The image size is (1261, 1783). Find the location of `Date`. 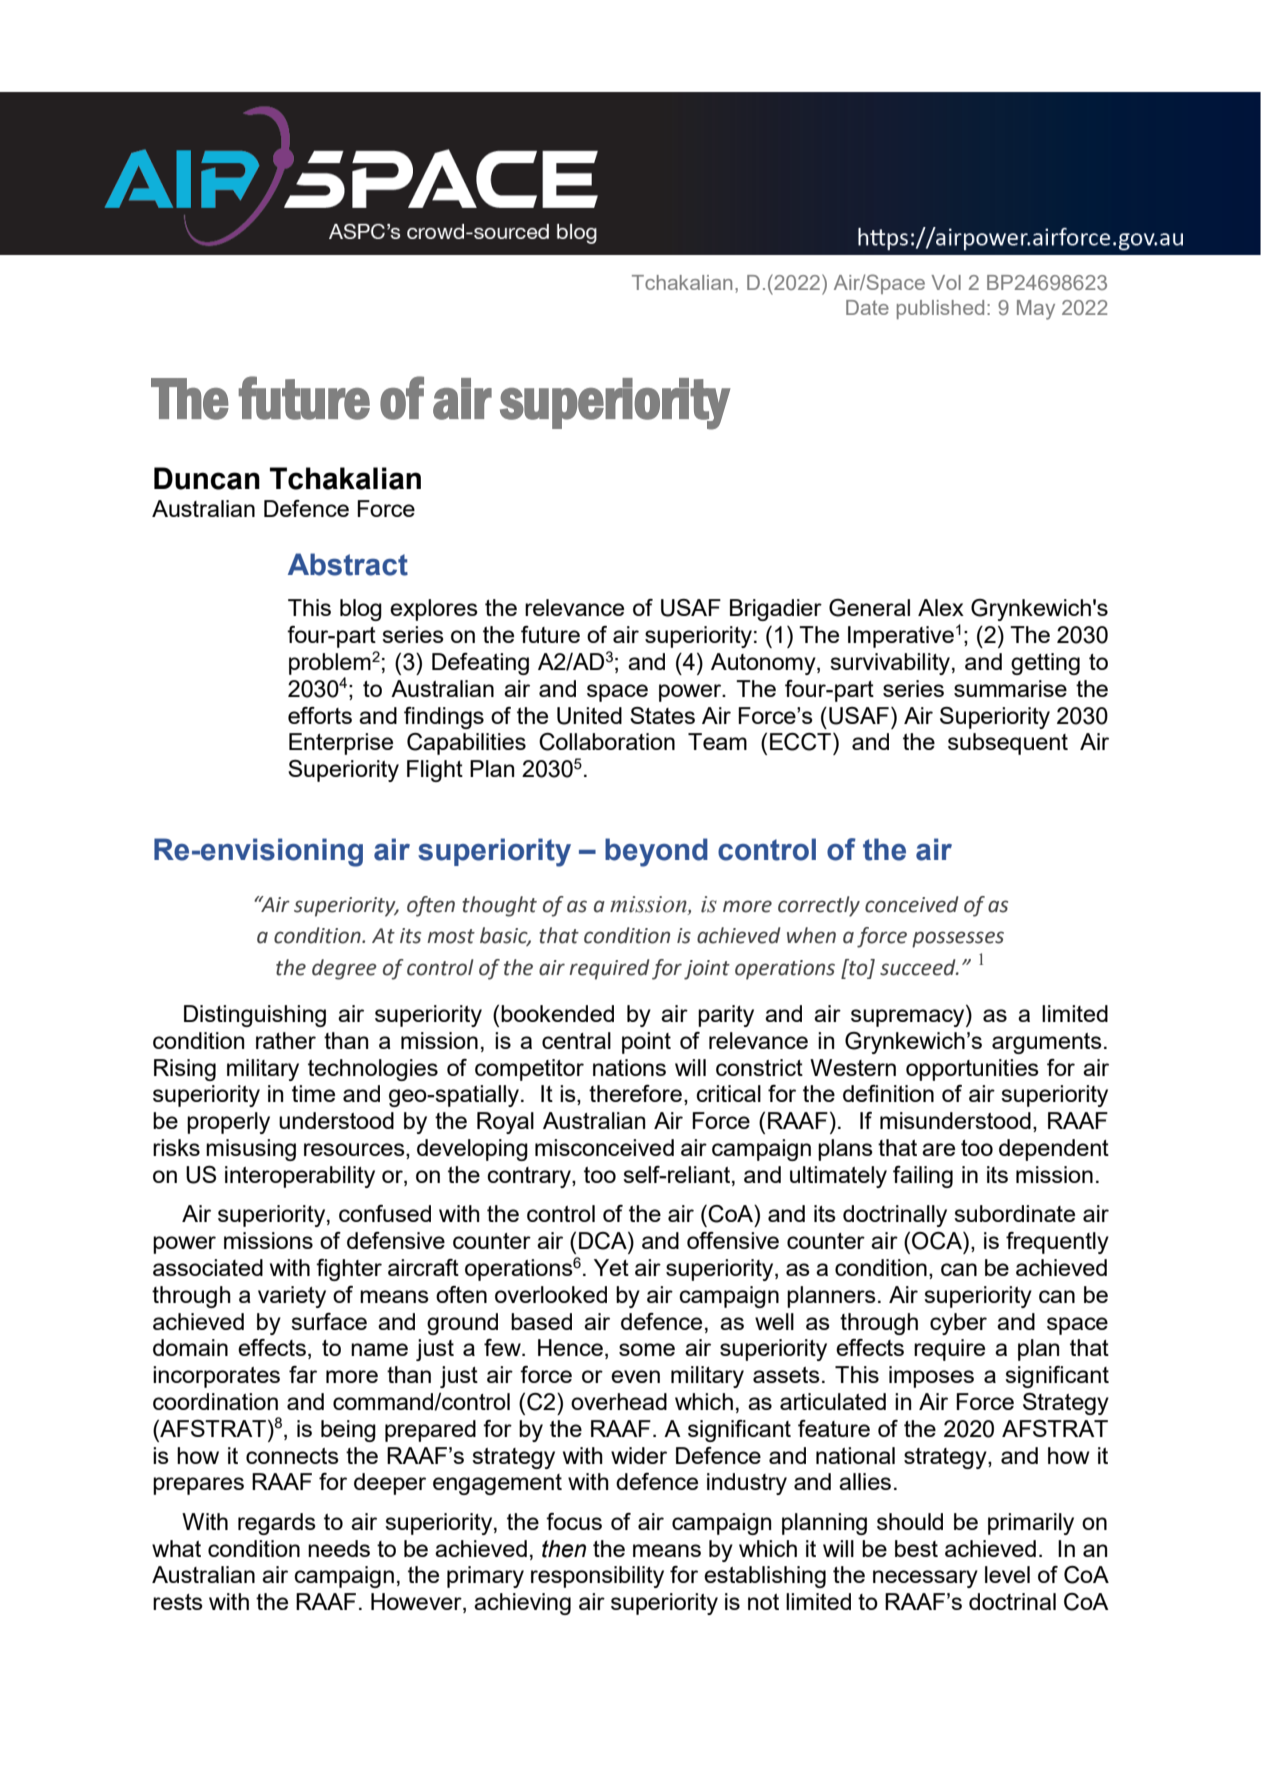

Date is located at coordinates (867, 307).
